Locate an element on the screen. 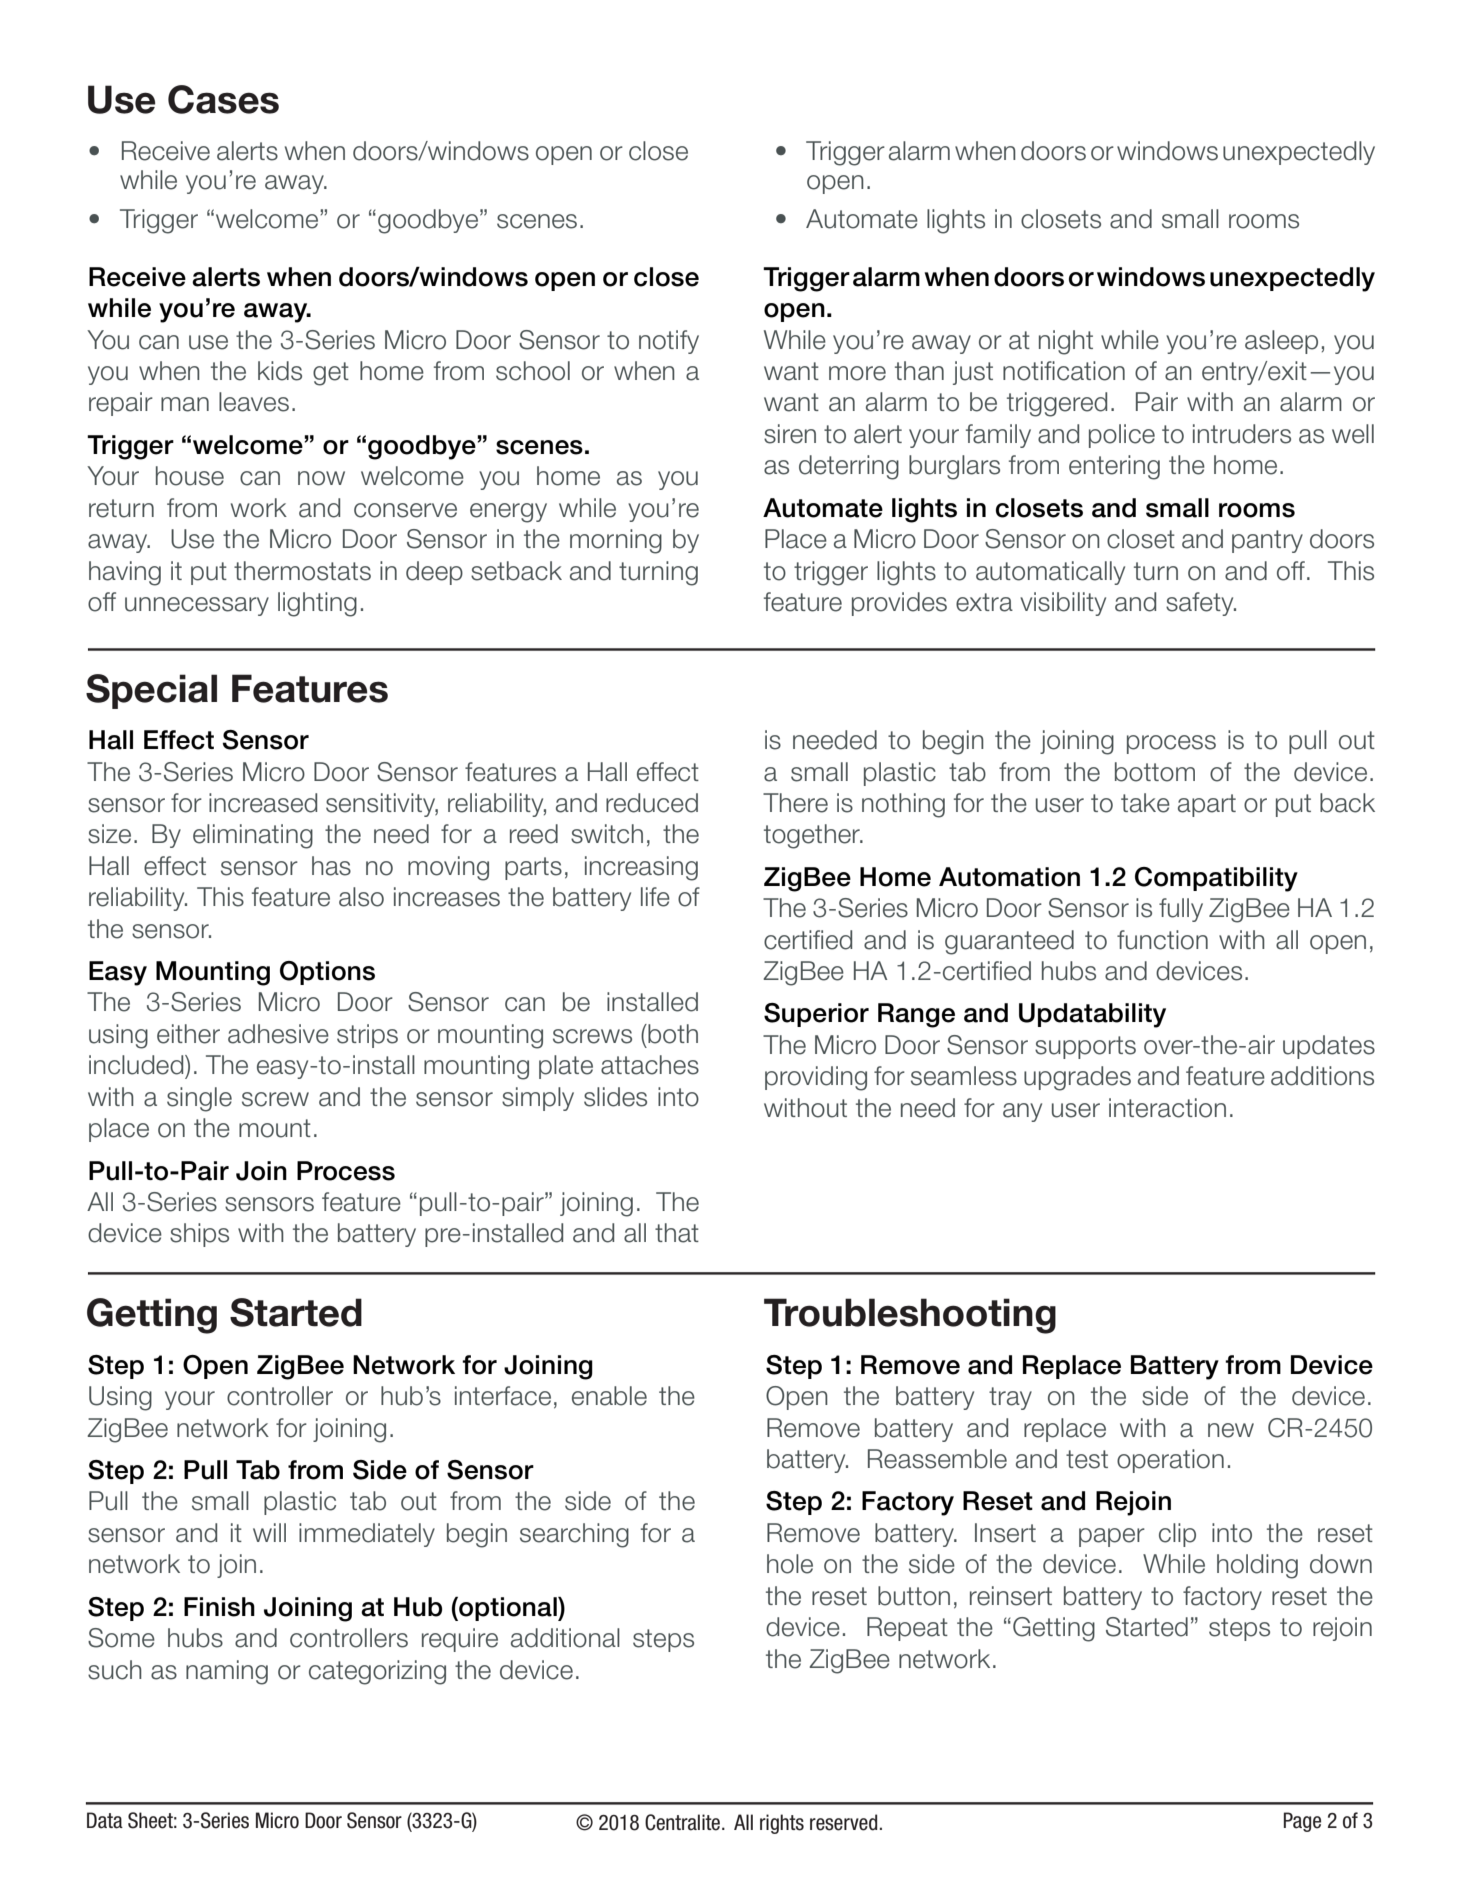 The image size is (1459, 1888). Cases is located at coordinates (223, 99).
